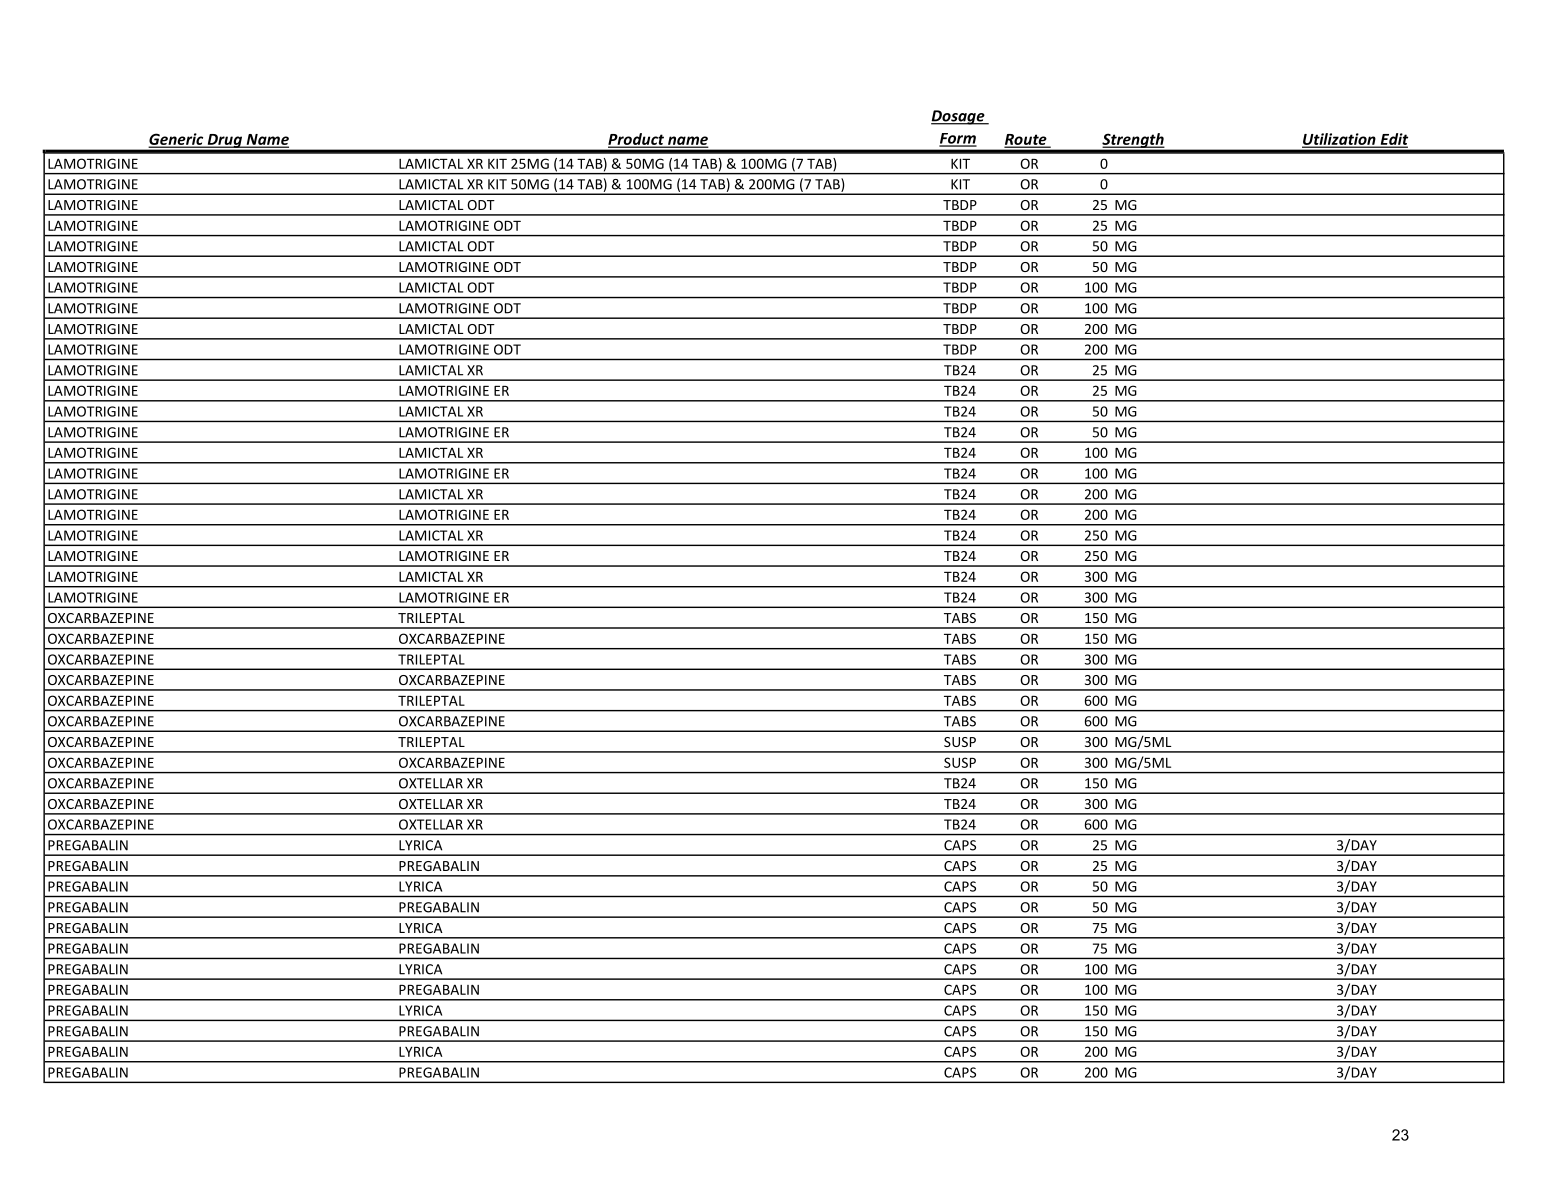 The width and height of the screenshot is (1550, 1197). What do you see at coordinates (958, 139) in the screenshot?
I see `Form` at bounding box center [958, 139].
